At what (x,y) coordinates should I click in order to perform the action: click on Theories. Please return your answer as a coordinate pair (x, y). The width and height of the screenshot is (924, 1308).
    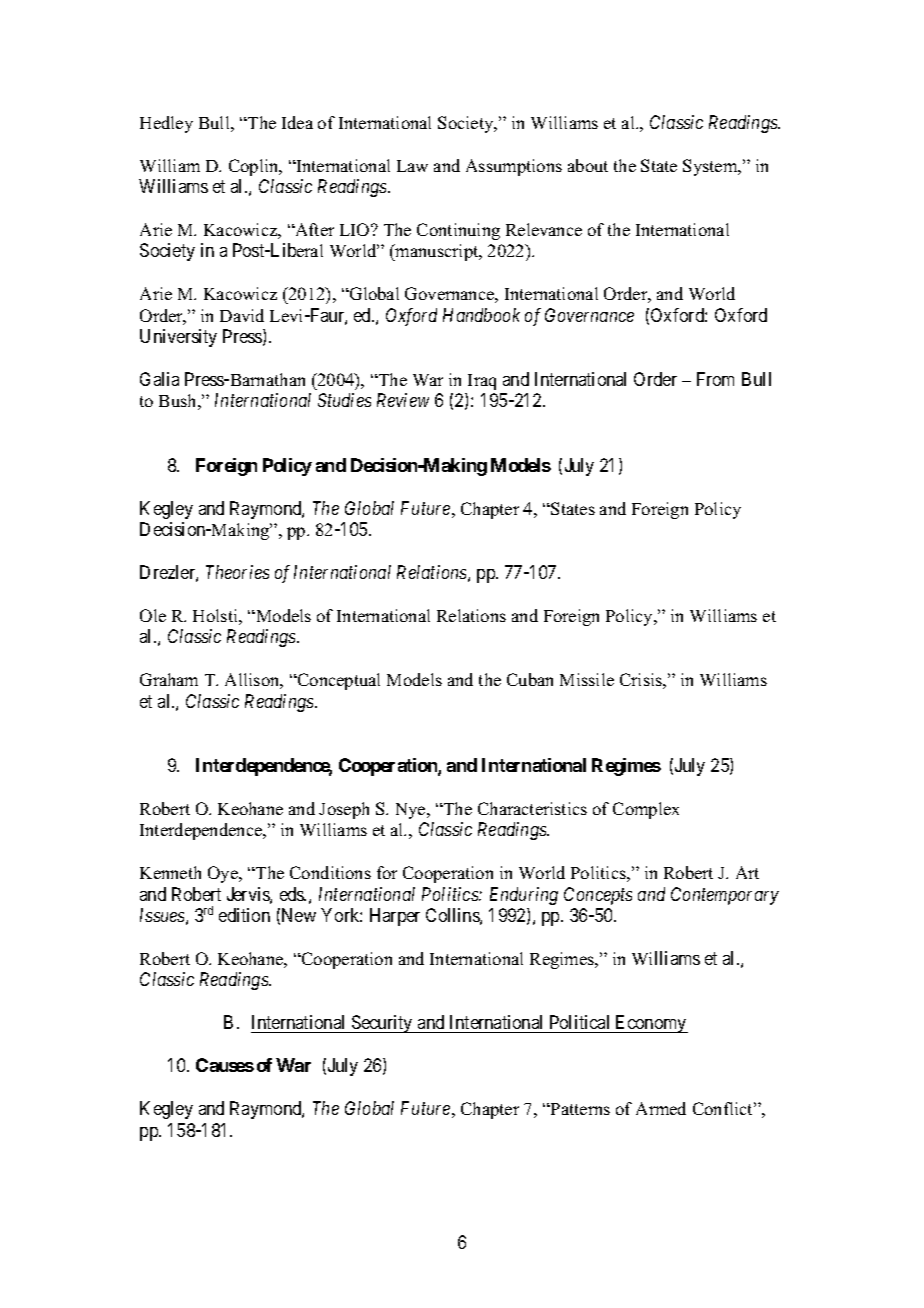
    Looking at the image, I should click on (237, 572).
